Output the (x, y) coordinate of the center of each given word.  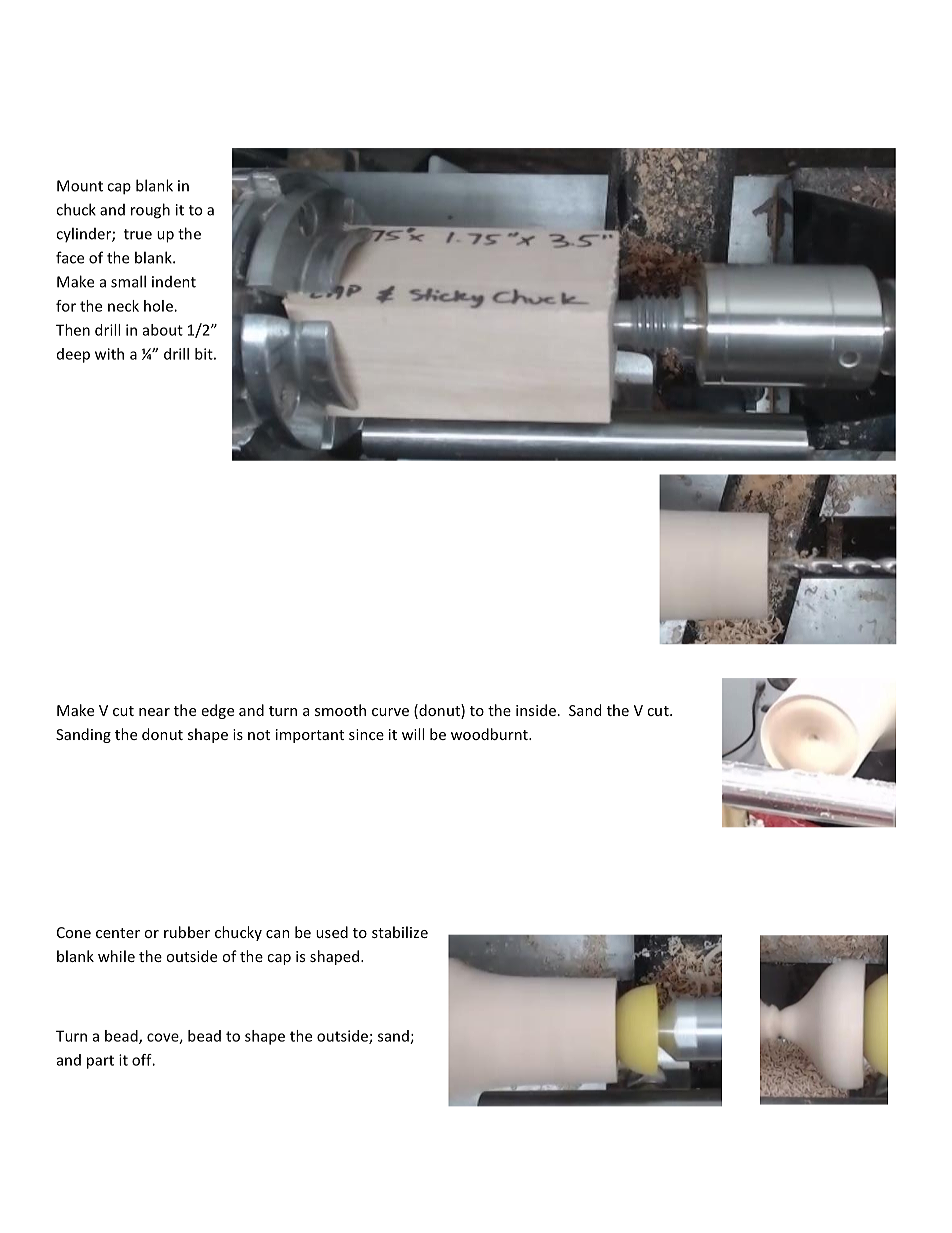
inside (536, 710)
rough (150, 211)
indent (174, 282)
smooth (340, 710)
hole (159, 306)
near (154, 712)
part (100, 1062)
